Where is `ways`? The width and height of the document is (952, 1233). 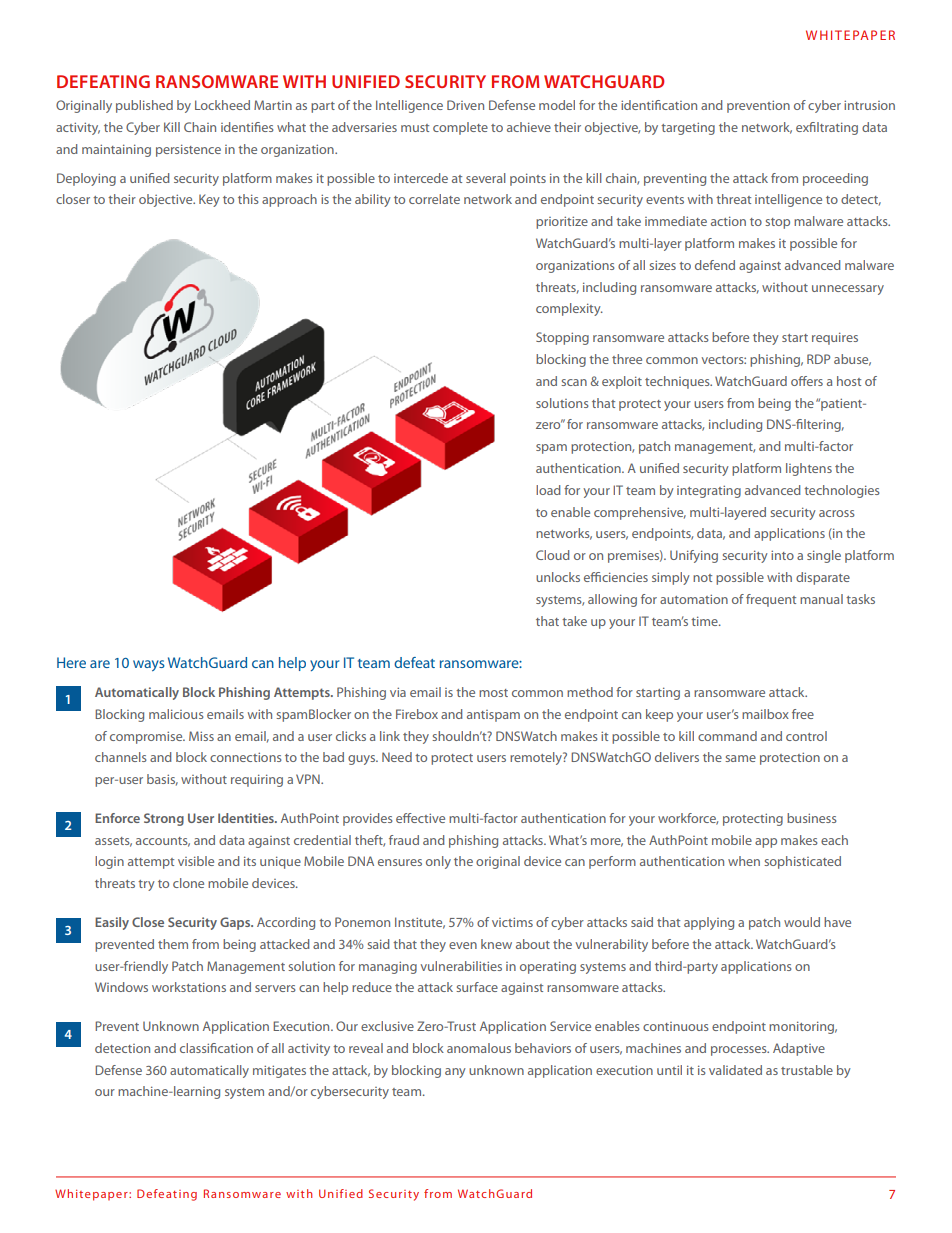
ways is located at coordinates (149, 665).
